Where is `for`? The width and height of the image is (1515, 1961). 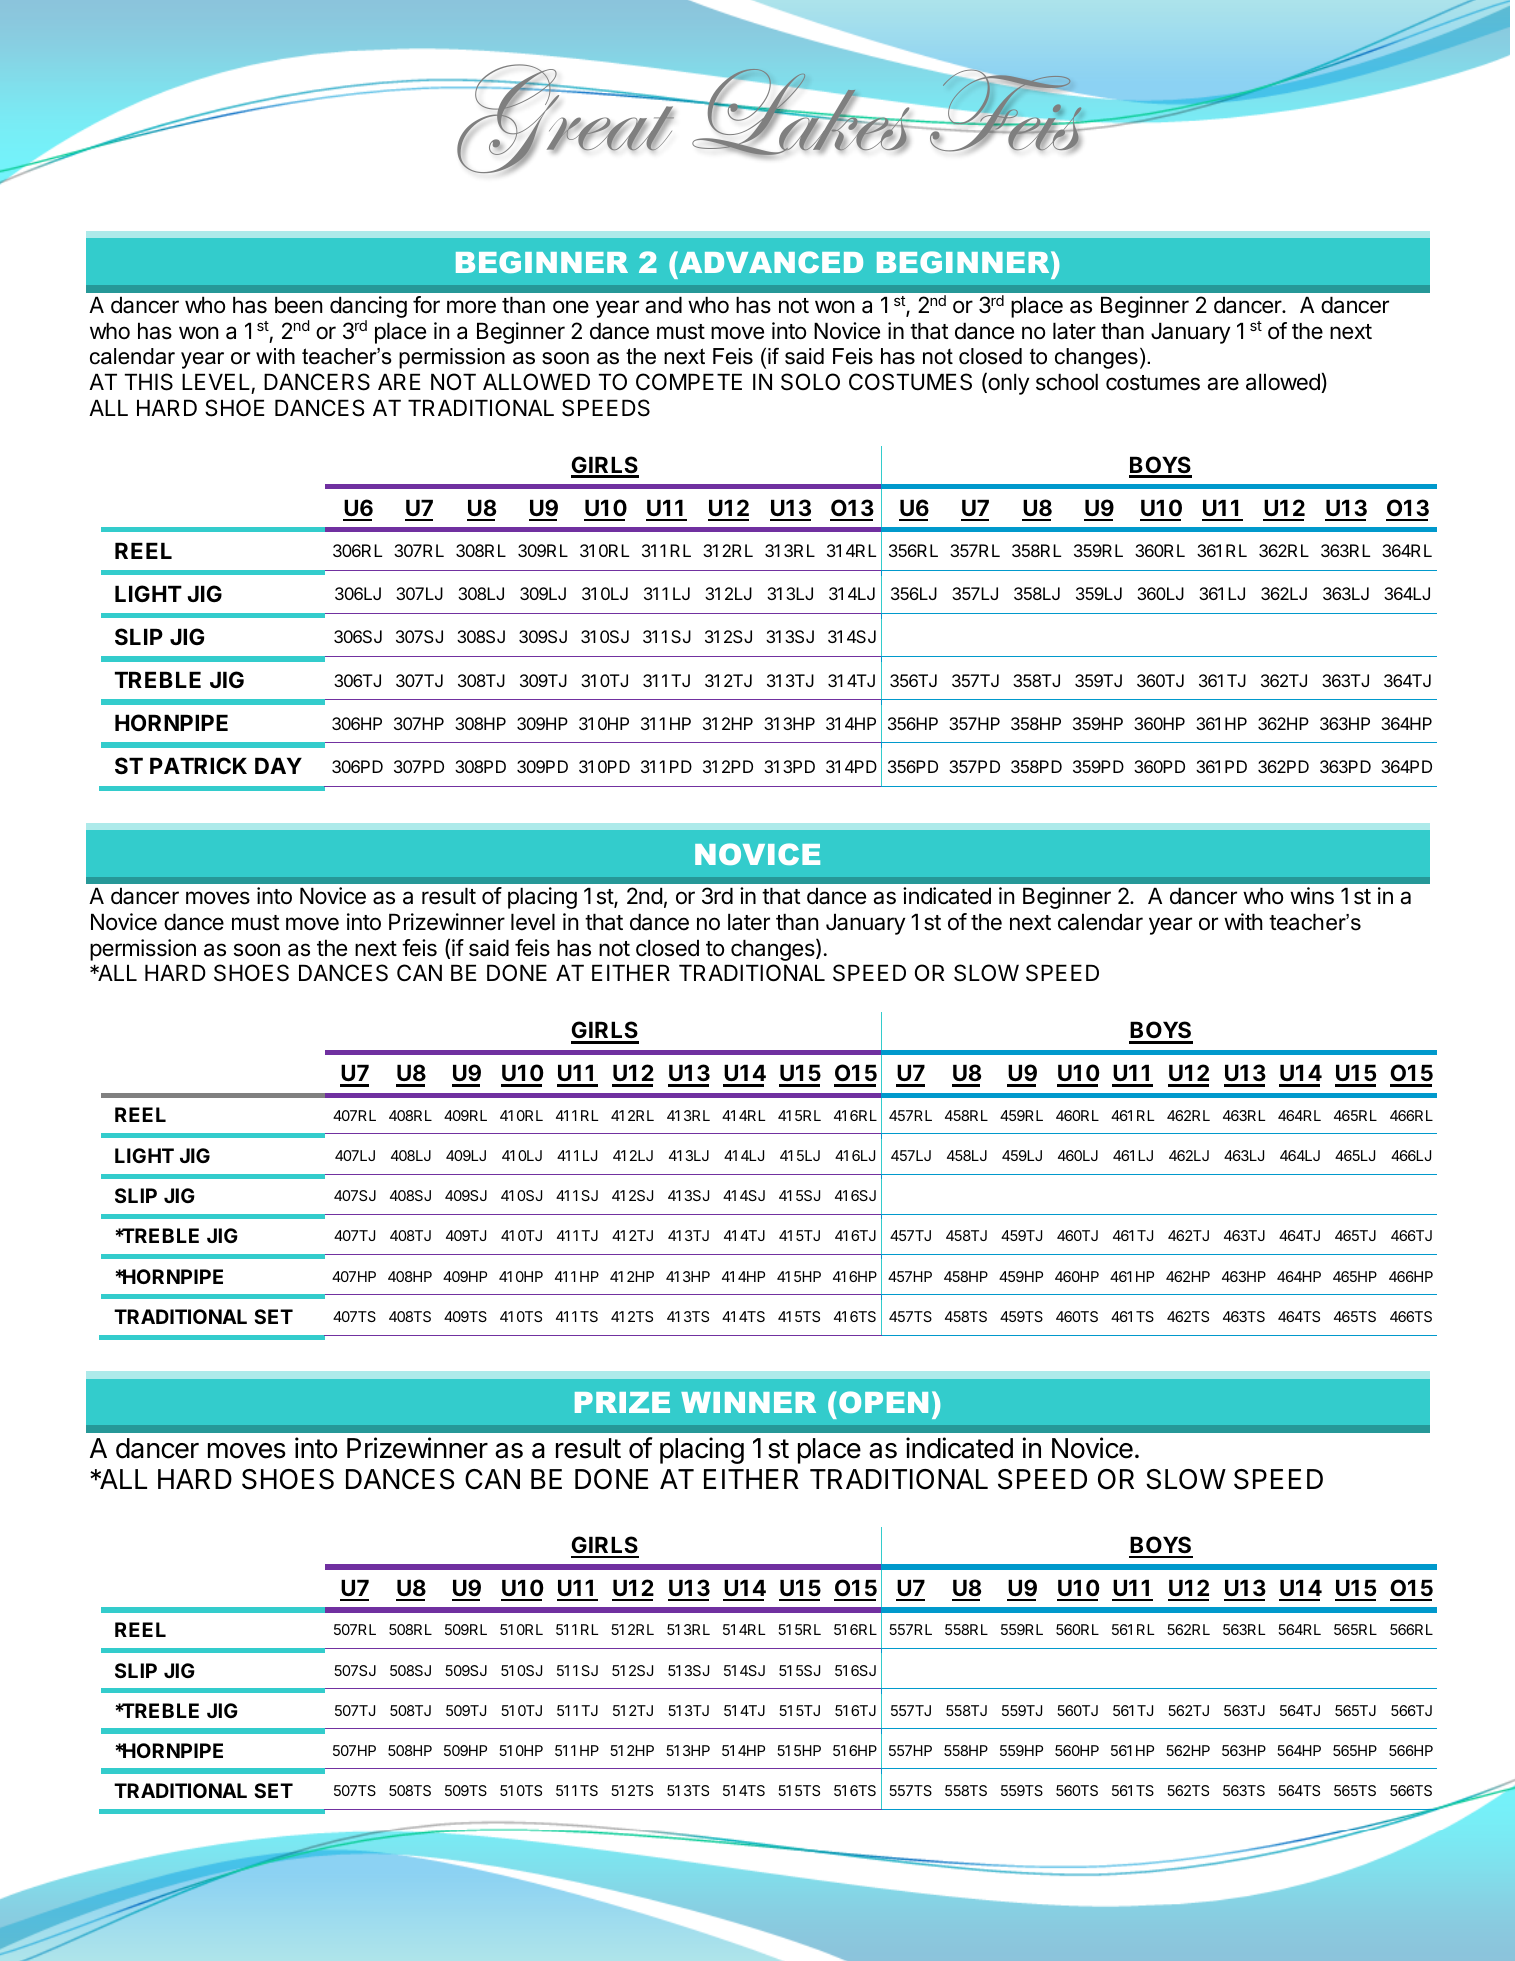
for is located at coordinates (426, 305).
